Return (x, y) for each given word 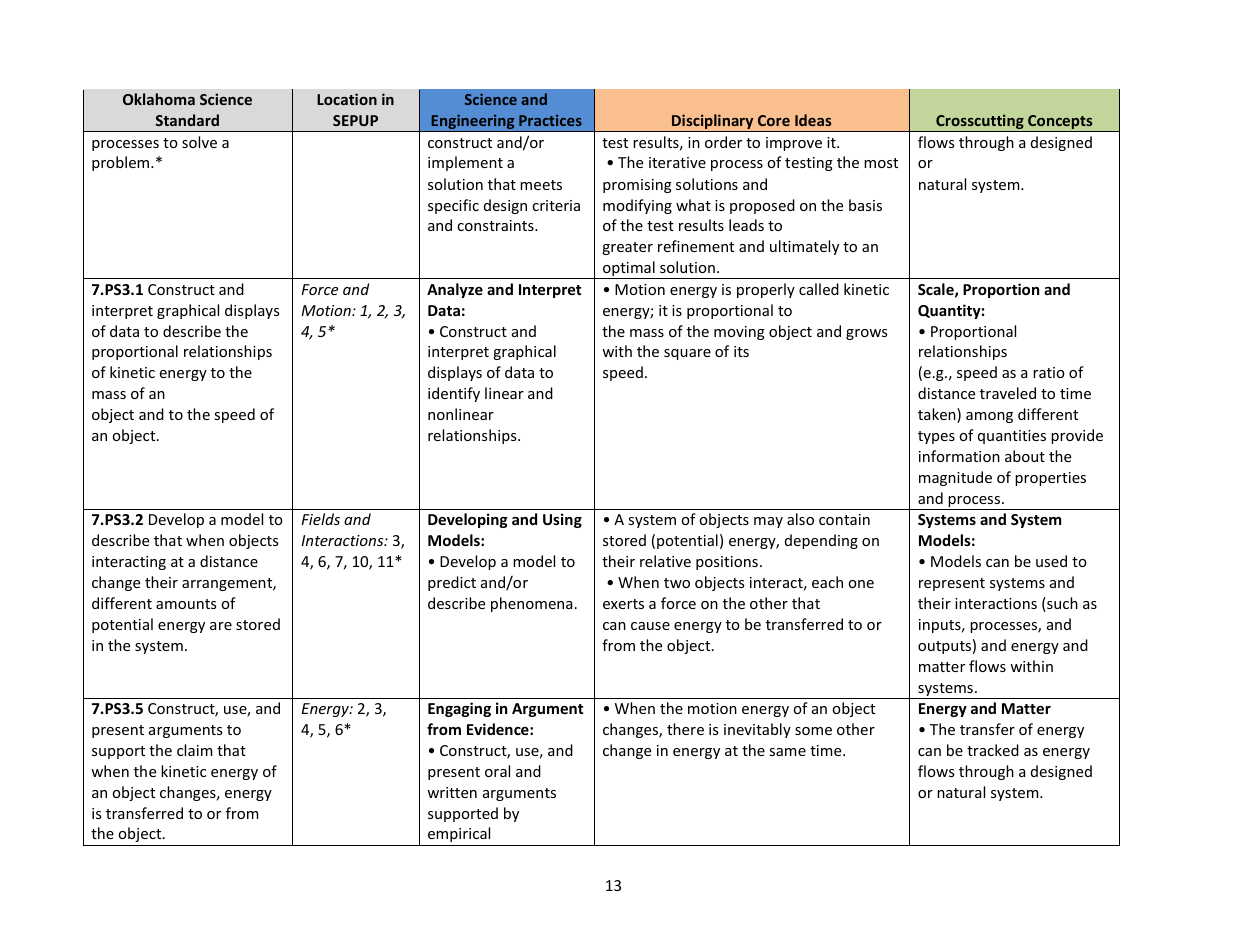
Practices (550, 120)
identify (454, 394)
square (687, 354)
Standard (187, 120)
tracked (993, 750)
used (1051, 561)
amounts (186, 604)
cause (650, 626)
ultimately (804, 247)
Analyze (455, 290)
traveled (1008, 393)
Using (562, 520)
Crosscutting (980, 123)
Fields (320, 519)
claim (195, 750)
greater (627, 248)
